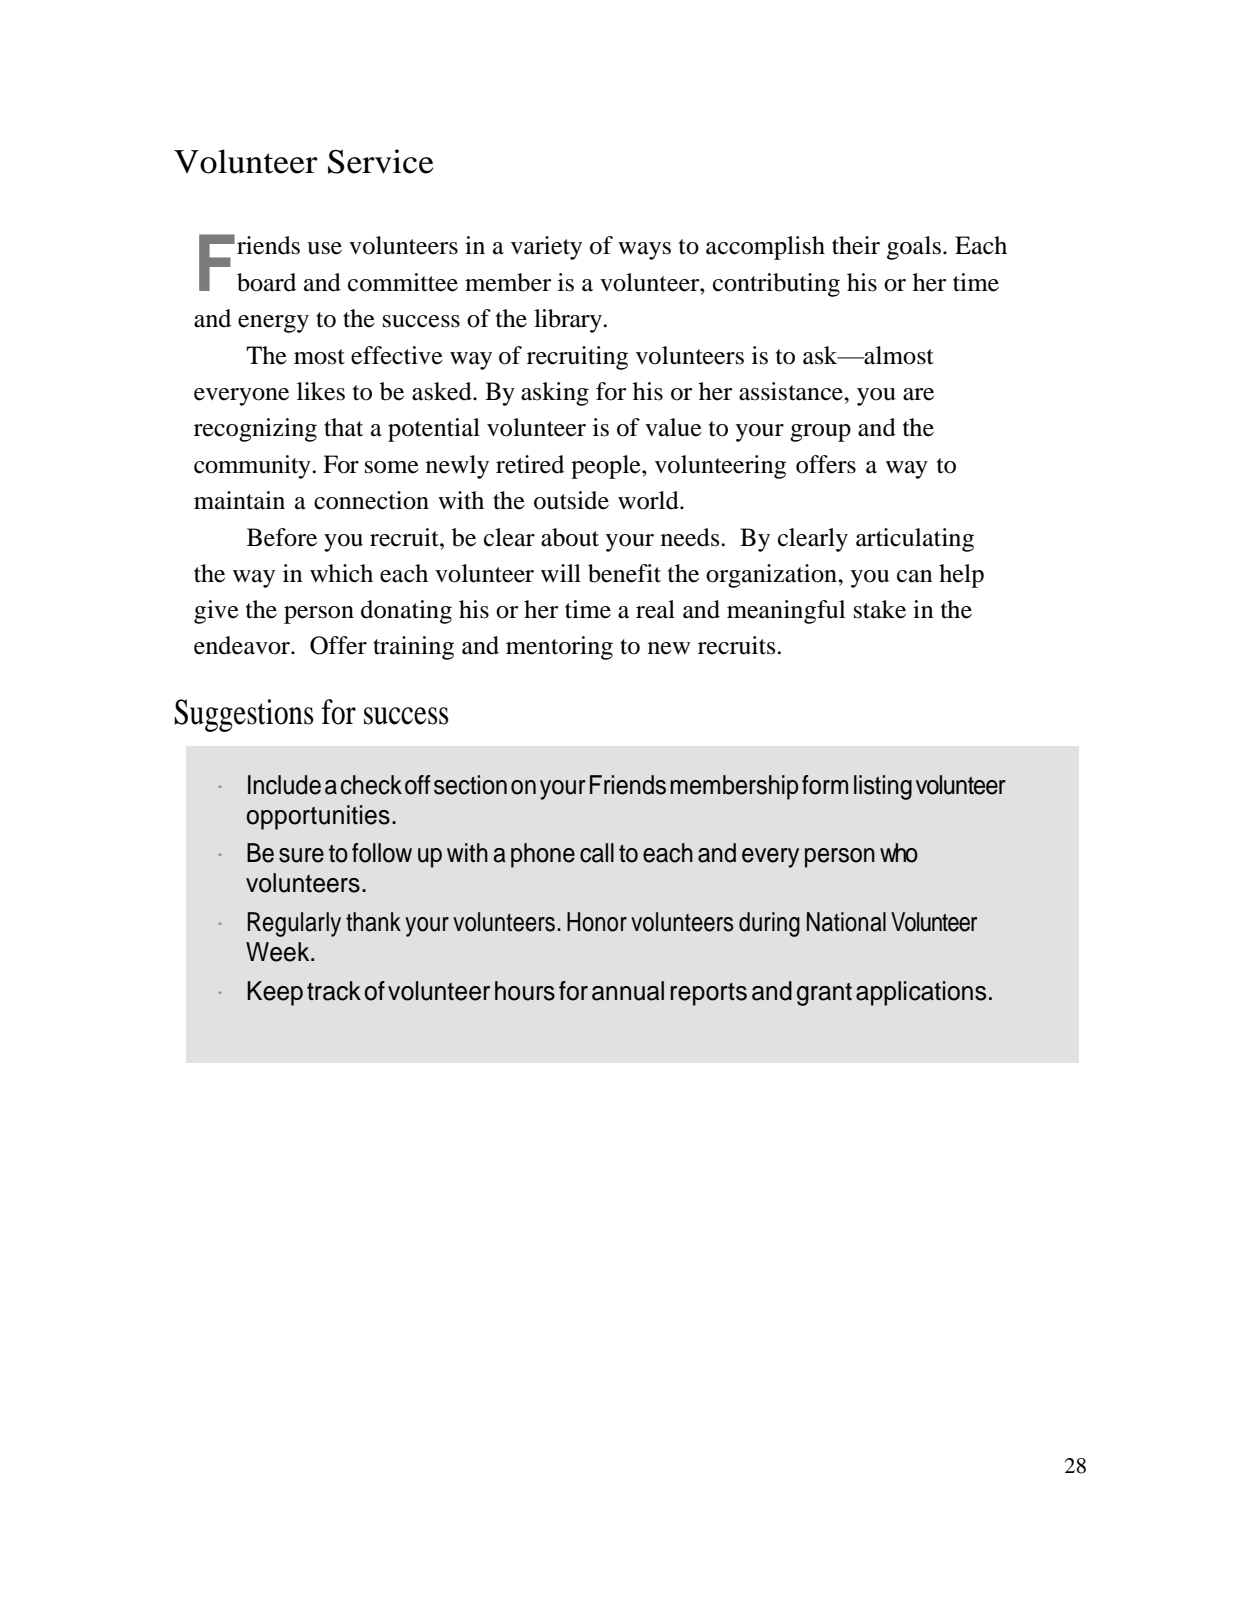 The height and width of the screenshot is (1599, 1236). I want to click on will, so click(561, 573).
